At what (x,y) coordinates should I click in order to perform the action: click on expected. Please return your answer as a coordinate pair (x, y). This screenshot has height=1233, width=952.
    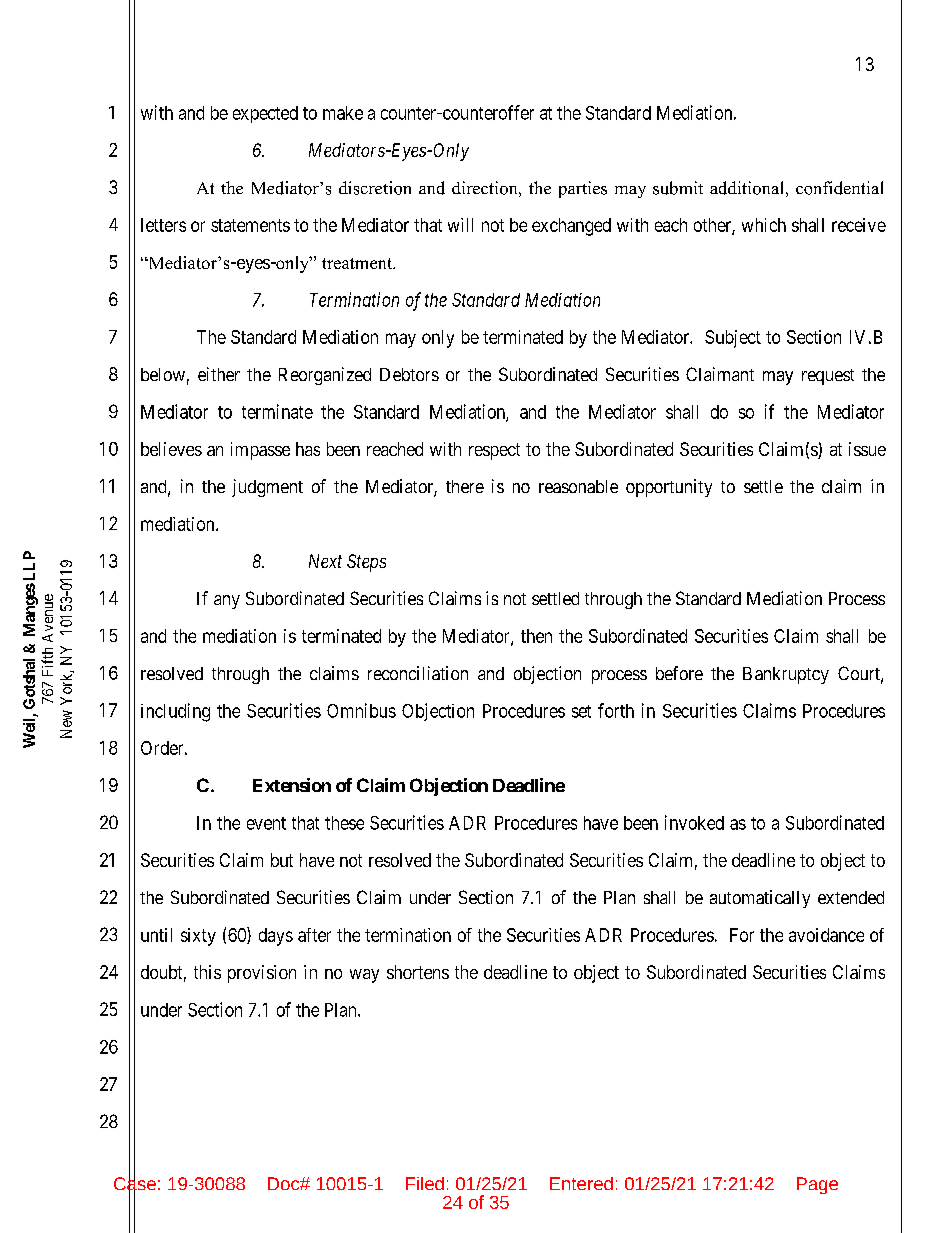
    Looking at the image, I should click on (265, 114).
